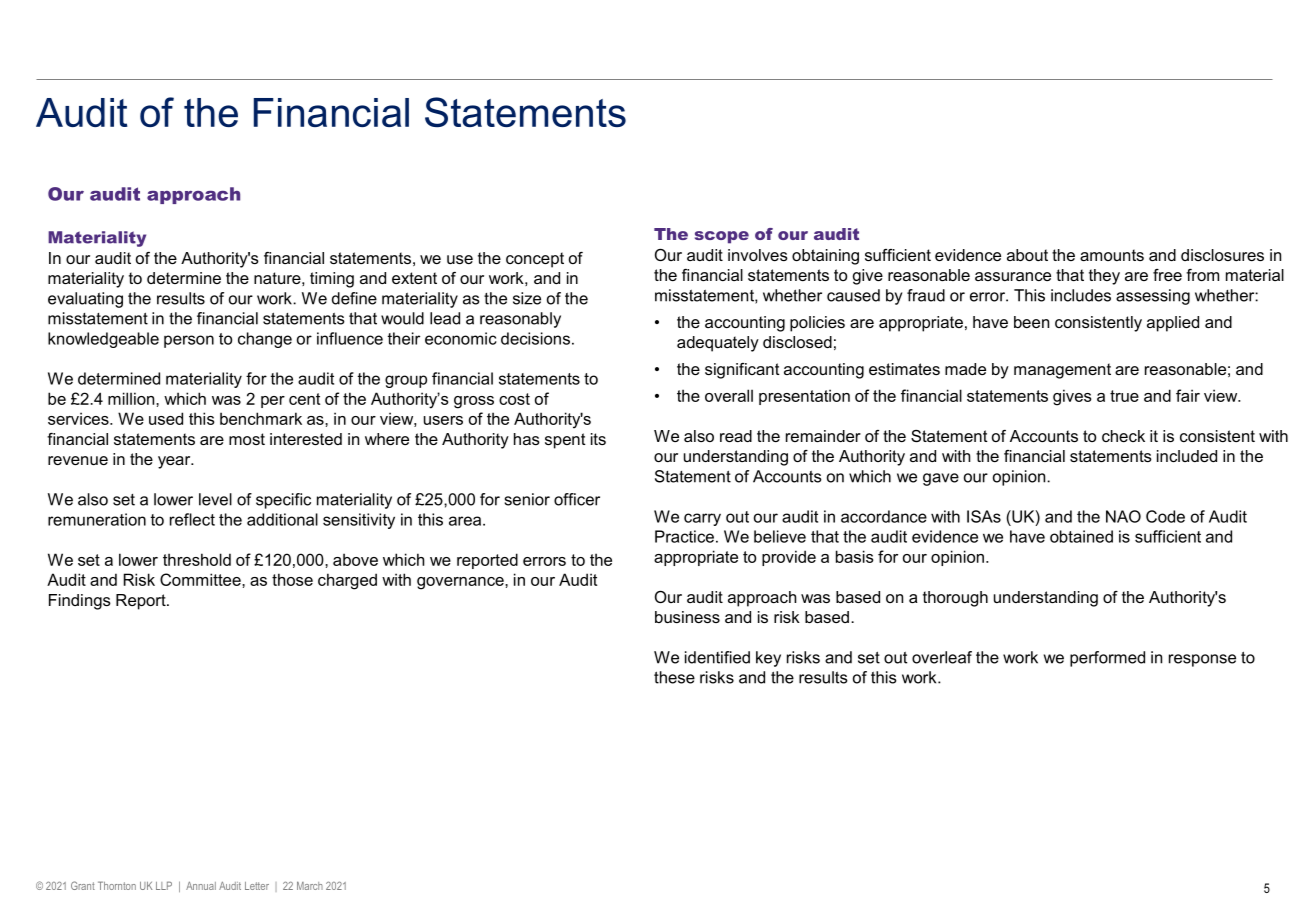 The width and height of the document is (1308, 924). What do you see at coordinates (1107, 659) in the document?
I see `performed` at bounding box center [1107, 659].
